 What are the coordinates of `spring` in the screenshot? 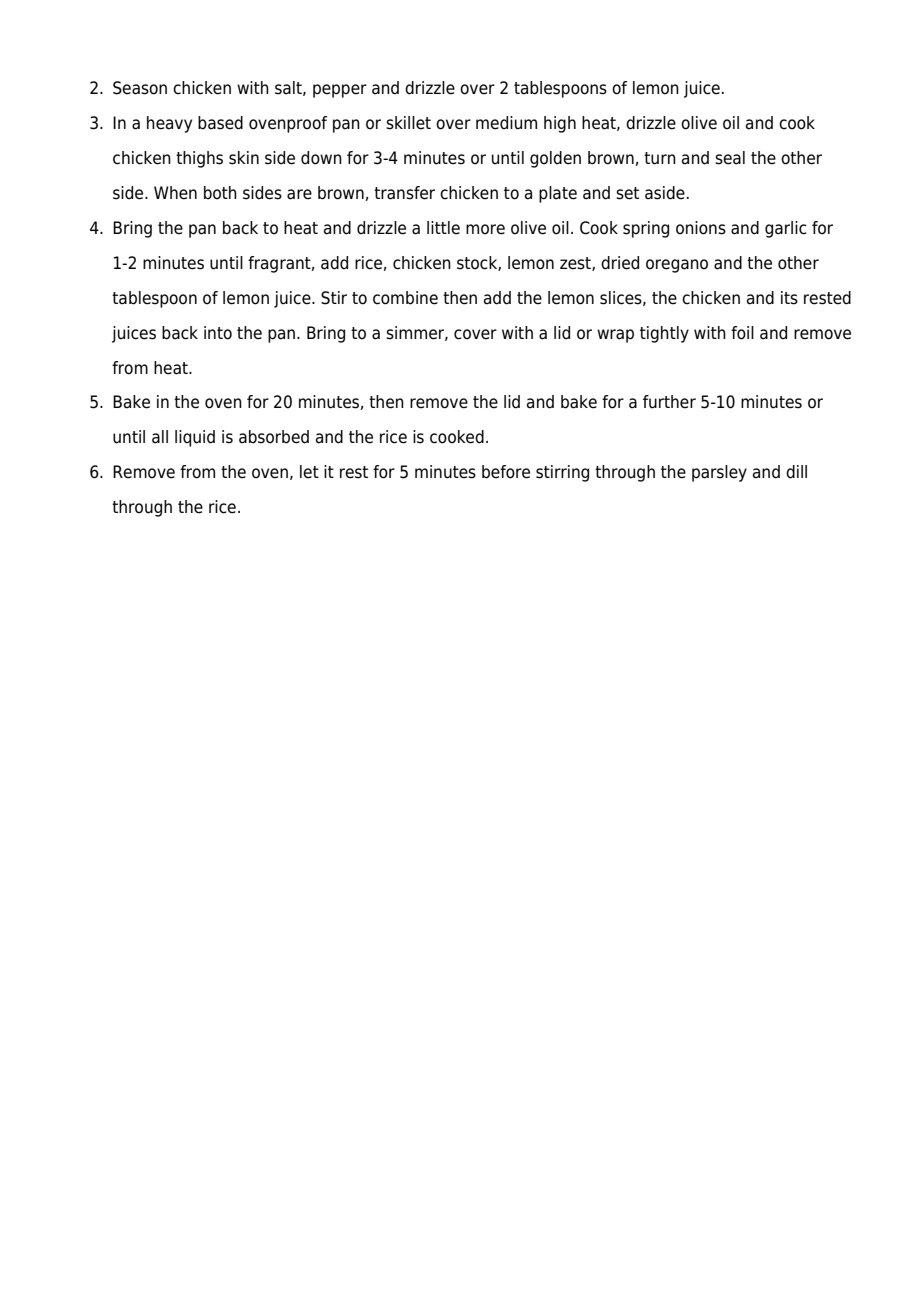 It's located at (646, 229).
